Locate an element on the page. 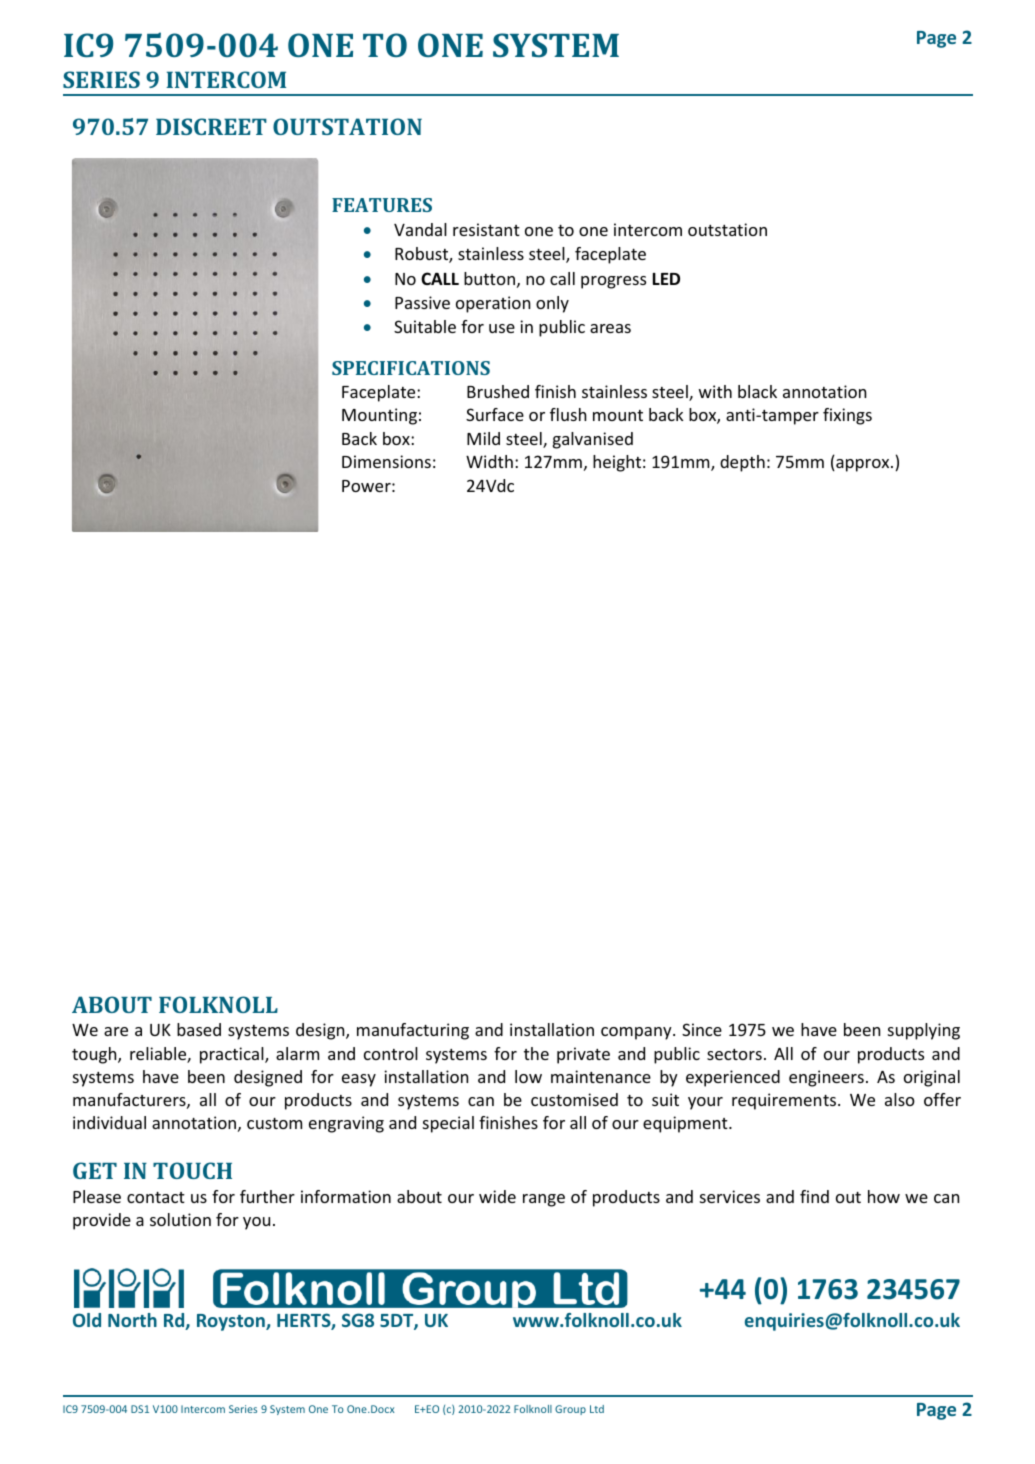 This page has height=1464, width=1035. Width is located at coordinates (489, 461).
